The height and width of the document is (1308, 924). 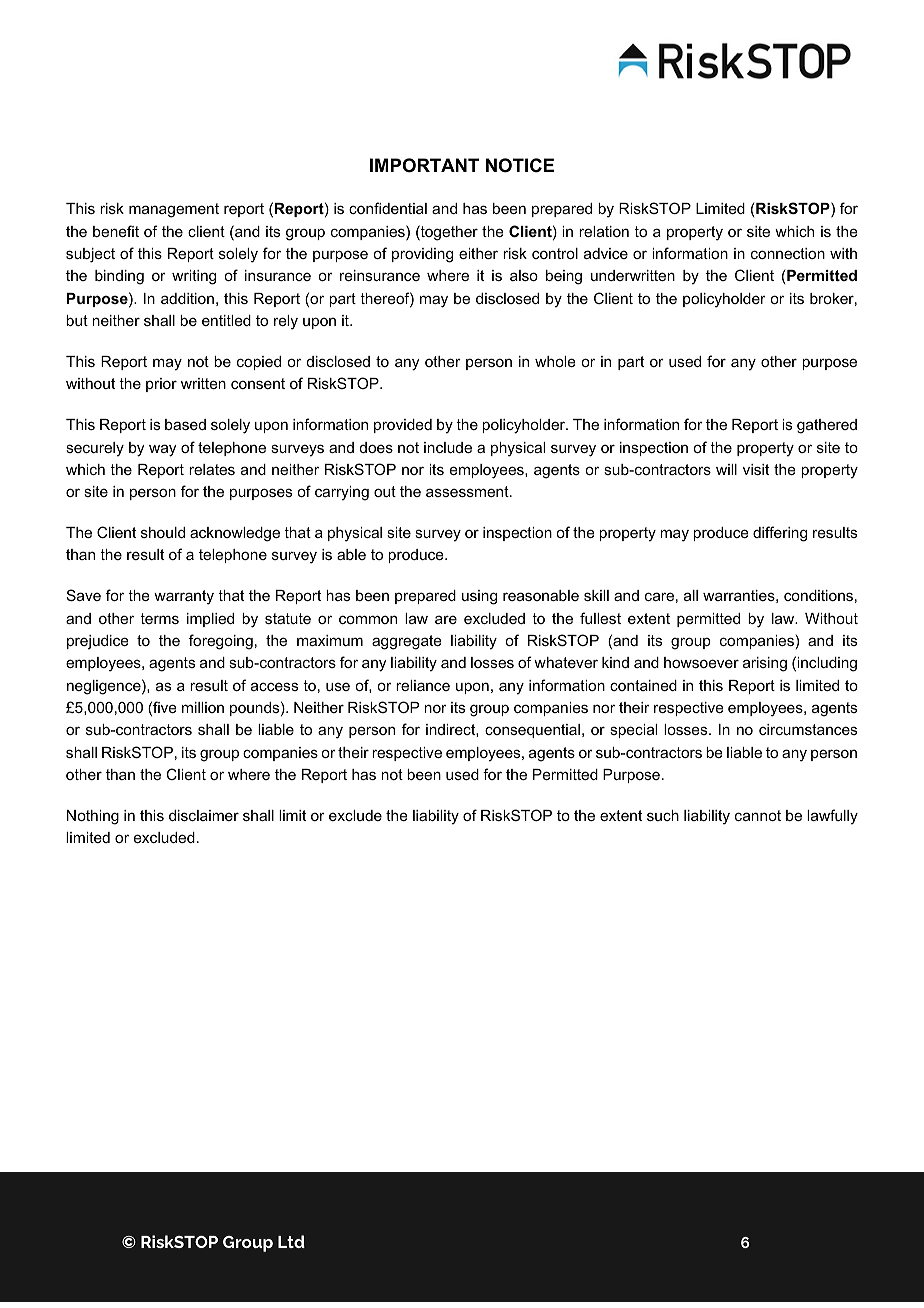 What do you see at coordinates (424, 165) in the document?
I see `IMPORTANT` at bounding box center [424, 165].
